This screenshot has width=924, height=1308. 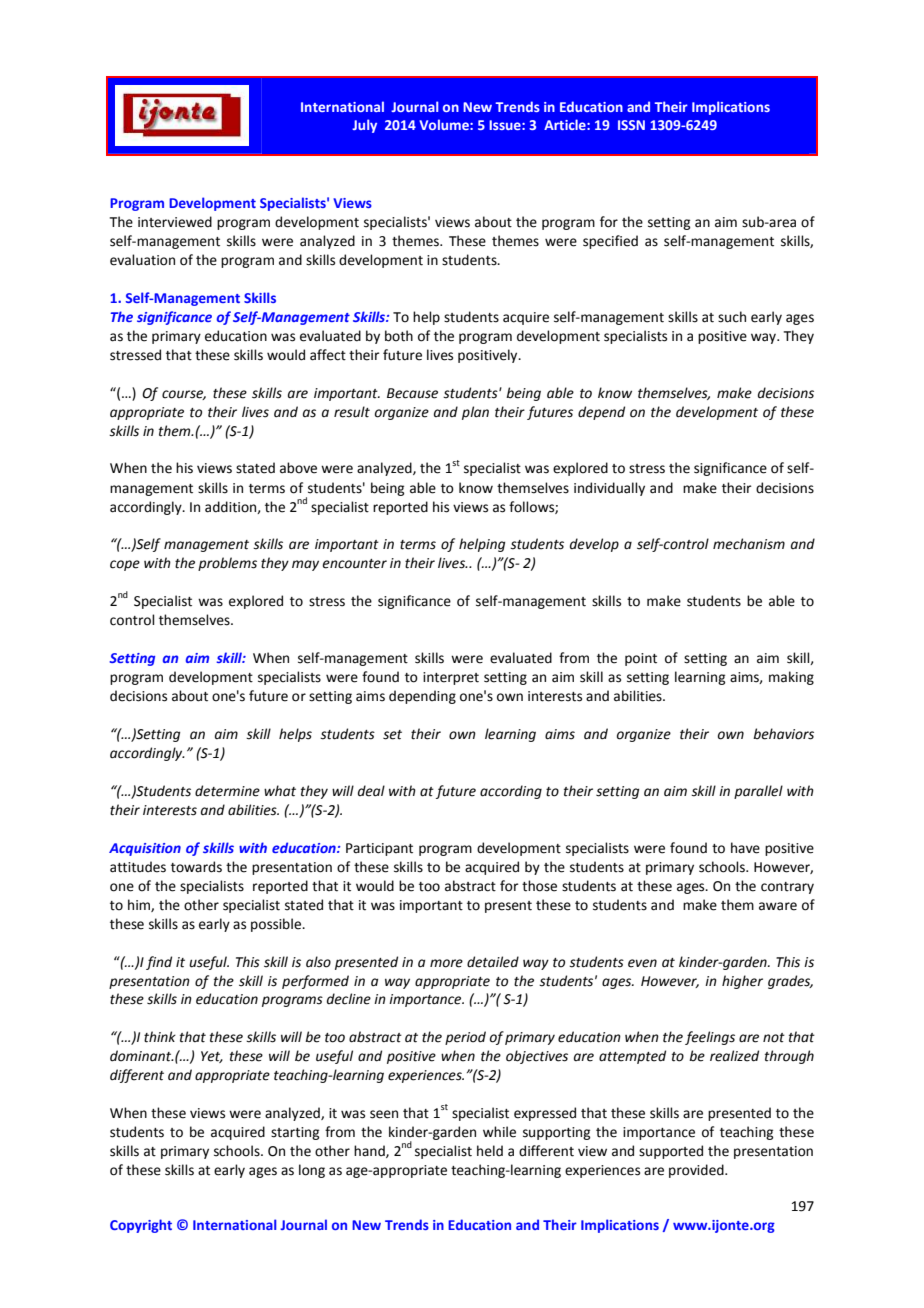 What do you see at coordinates (364, 126) in the screenshot?
I see `July` at bounding box center [364, 126].
